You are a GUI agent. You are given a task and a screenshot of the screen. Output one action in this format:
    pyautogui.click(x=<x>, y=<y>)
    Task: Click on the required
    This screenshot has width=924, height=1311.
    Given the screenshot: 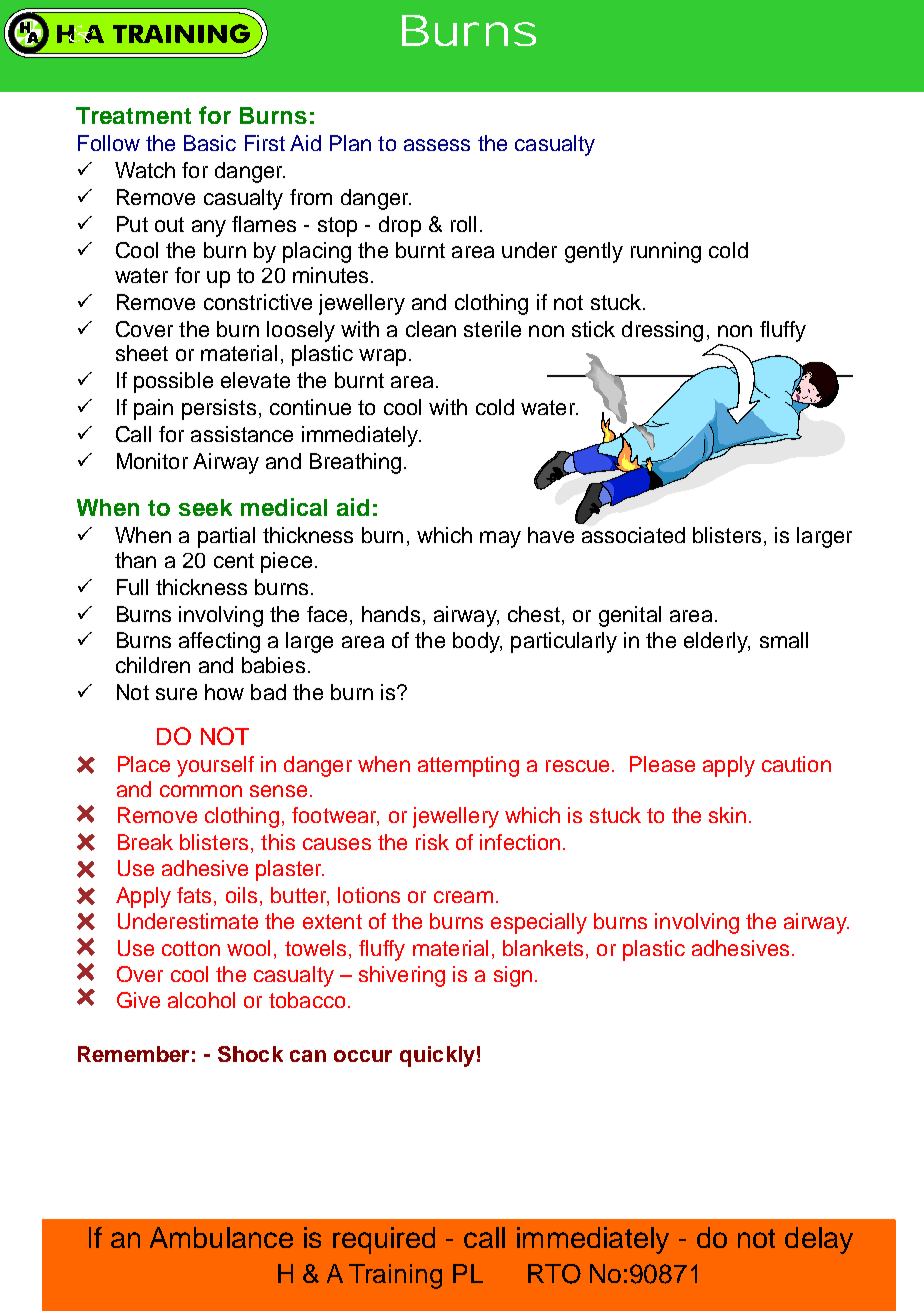 What is the action you would take?
    pyautogui.click(x=384, y=1240)
